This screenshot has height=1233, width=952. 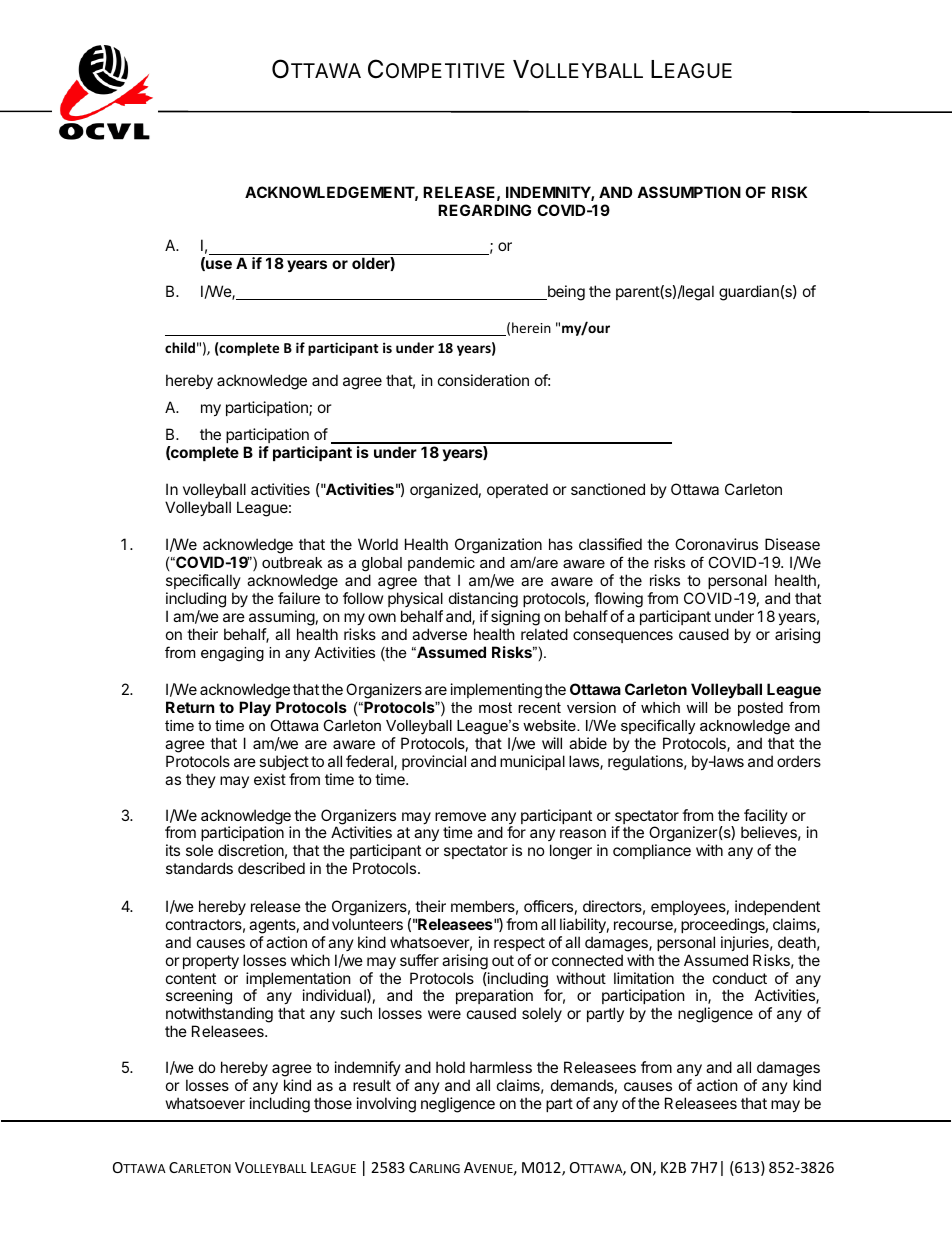 What do you see at coordinates (765, 818) in the screenshot?
I see `facility` at bounding box center [765, 818].
